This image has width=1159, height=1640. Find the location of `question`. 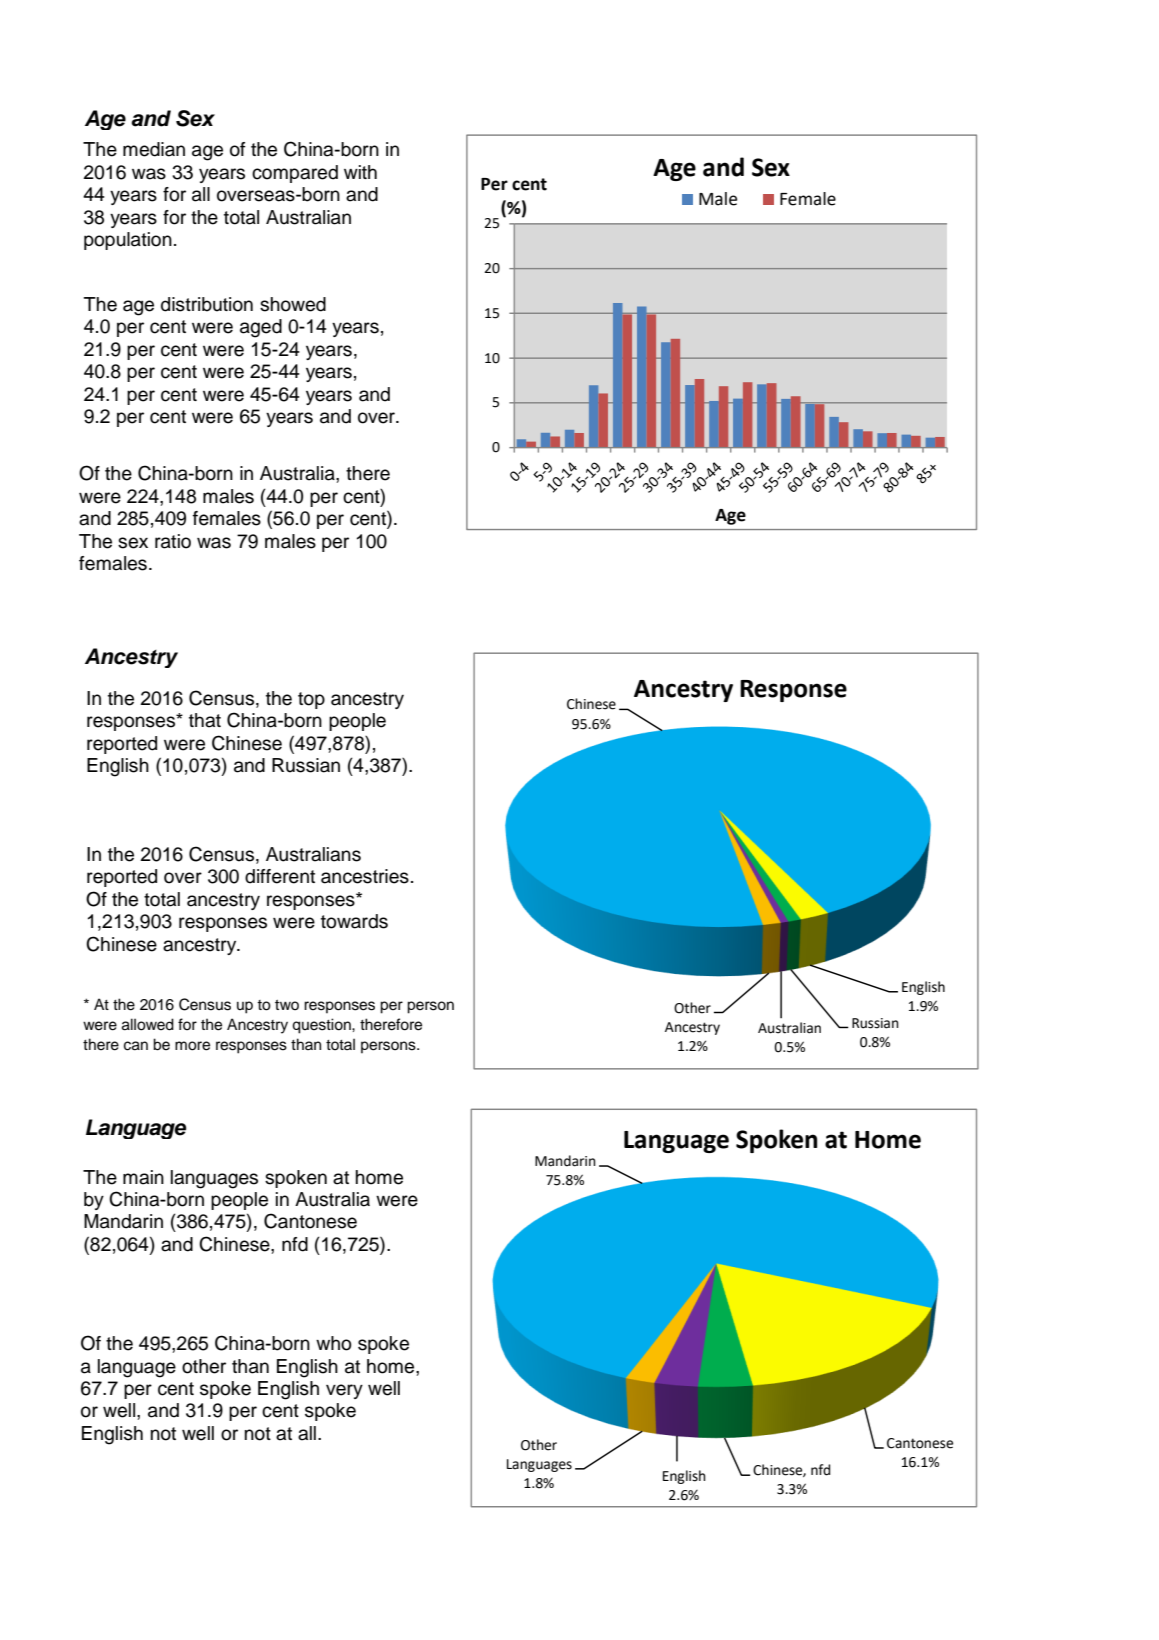

question is located at coordinates (322, 1026).
